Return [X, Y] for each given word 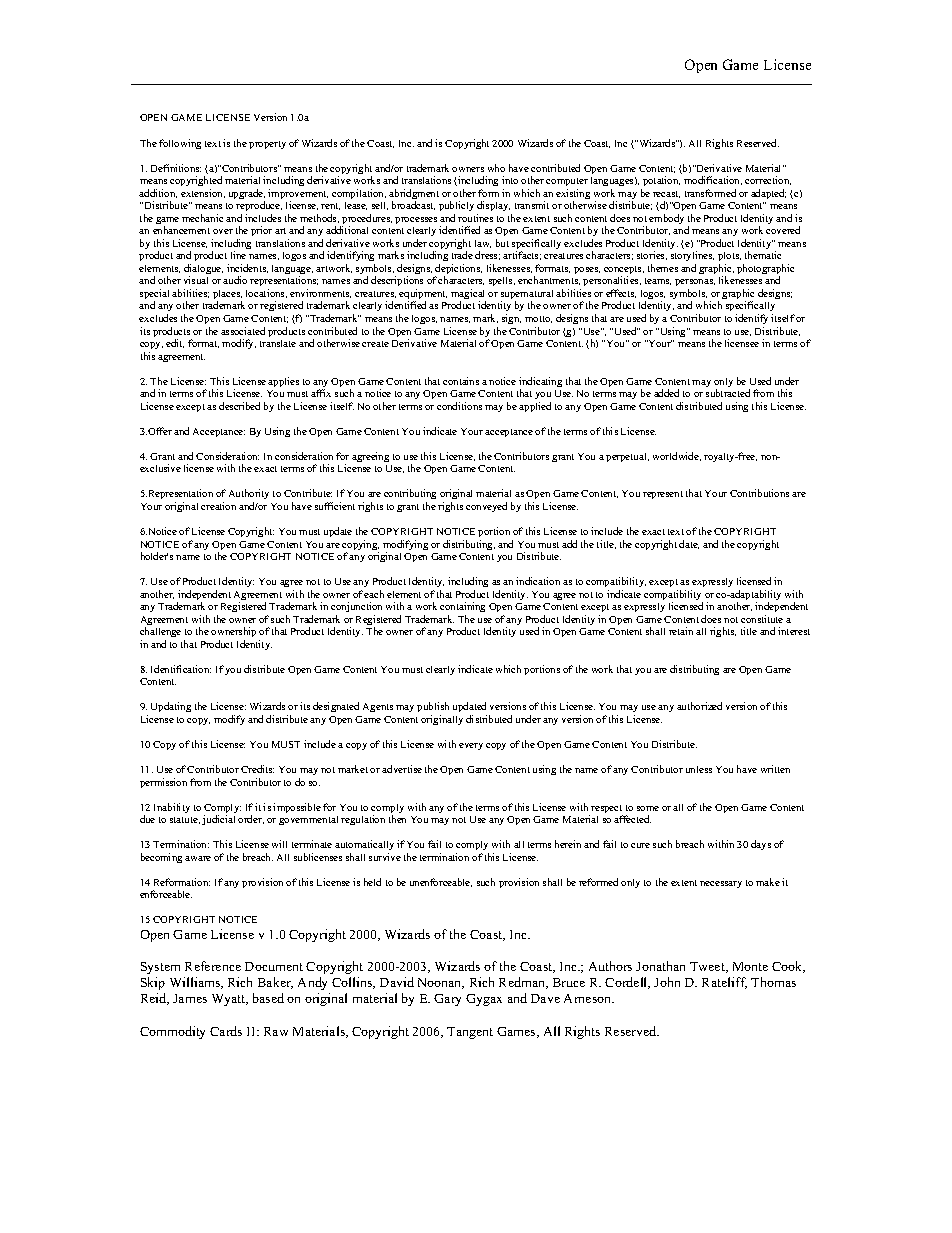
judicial [218, 820]
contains [461, 381]
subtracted [728, 393]
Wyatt [230, 1000]
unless [699, 769]
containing [462, 609]
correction [768, 180]
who [496, 168]
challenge [160, 634]
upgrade [247, 195]
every [471, 746]
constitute [762, 619]
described [239, 406]
